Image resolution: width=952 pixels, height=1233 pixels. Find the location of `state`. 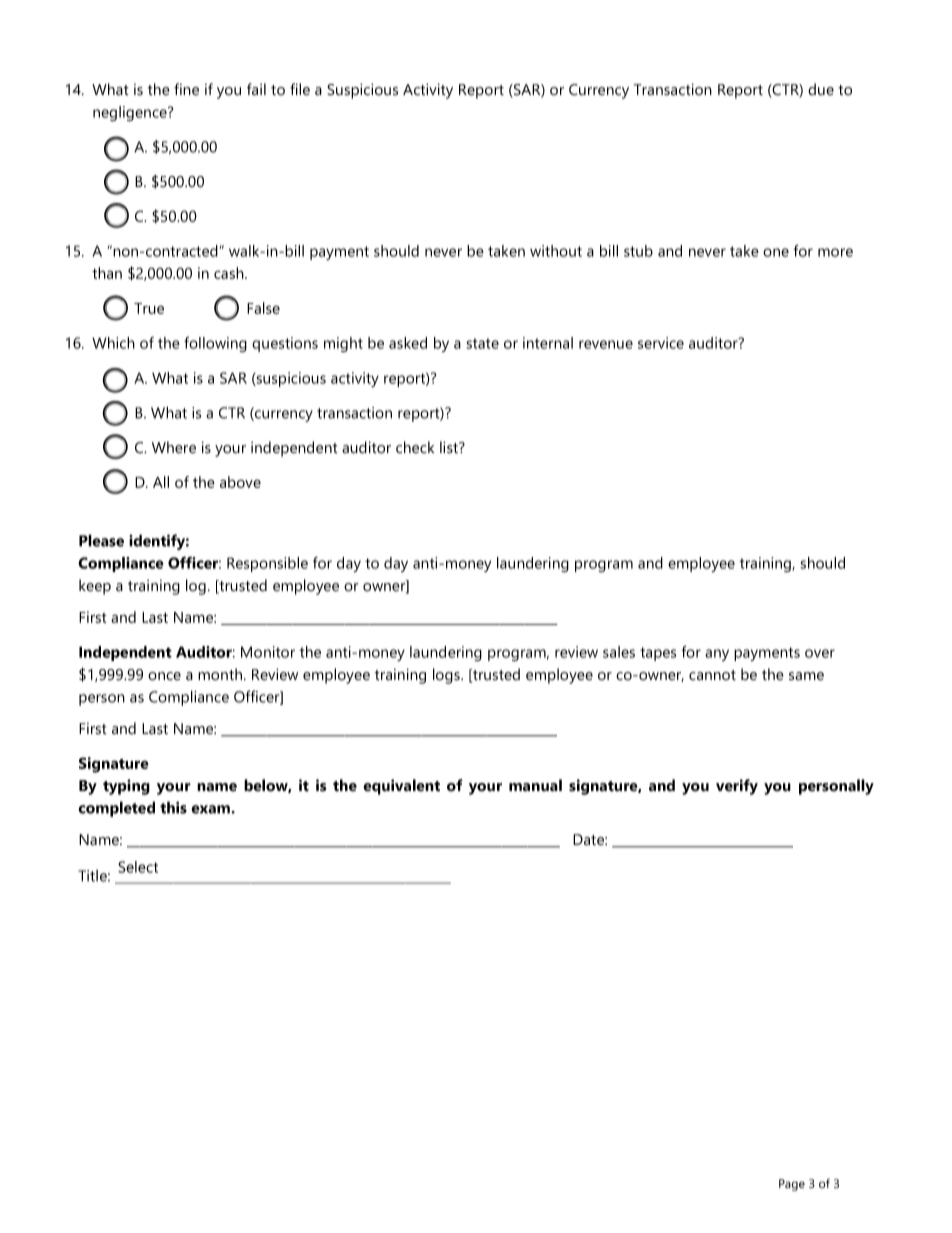

state is located at coordinates (482, 343).
